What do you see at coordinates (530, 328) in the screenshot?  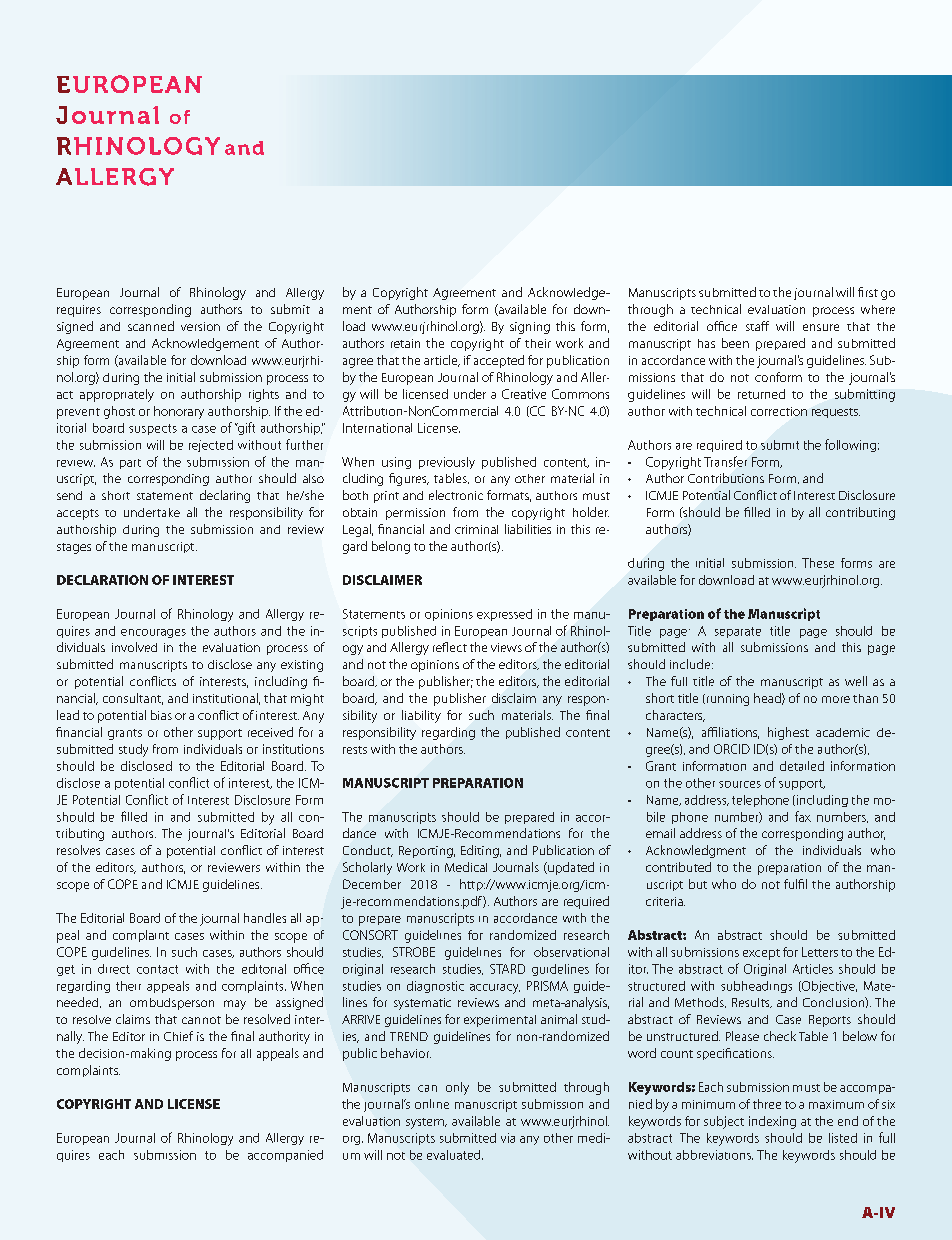 I see `signing` at bounding box center [530, 328].
